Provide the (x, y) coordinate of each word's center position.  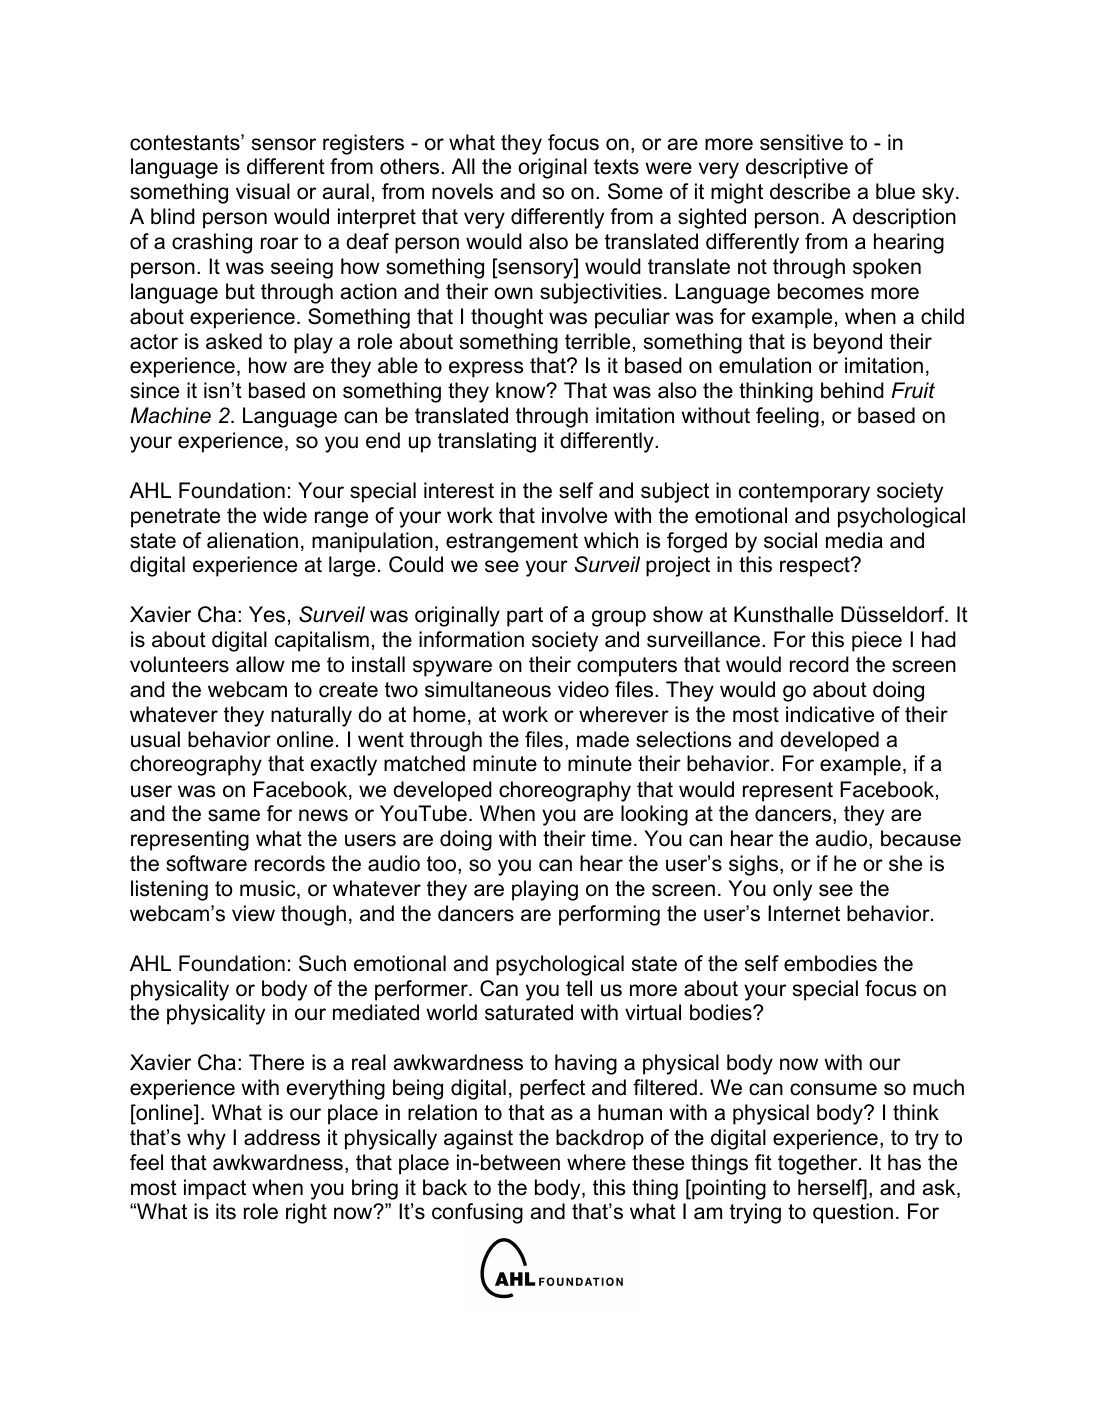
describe (810, 191)
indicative (830, 714)
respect (816, 567)
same (234, 815)
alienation (252, 540)
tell (579, 988)
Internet (804, 913)
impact (215, 1189)
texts (616, 167)
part (525, 617)
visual (263, 191)
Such (322, 963)
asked (234, 341)
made (603, 739)
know (522, 390)
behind (852, 390)
